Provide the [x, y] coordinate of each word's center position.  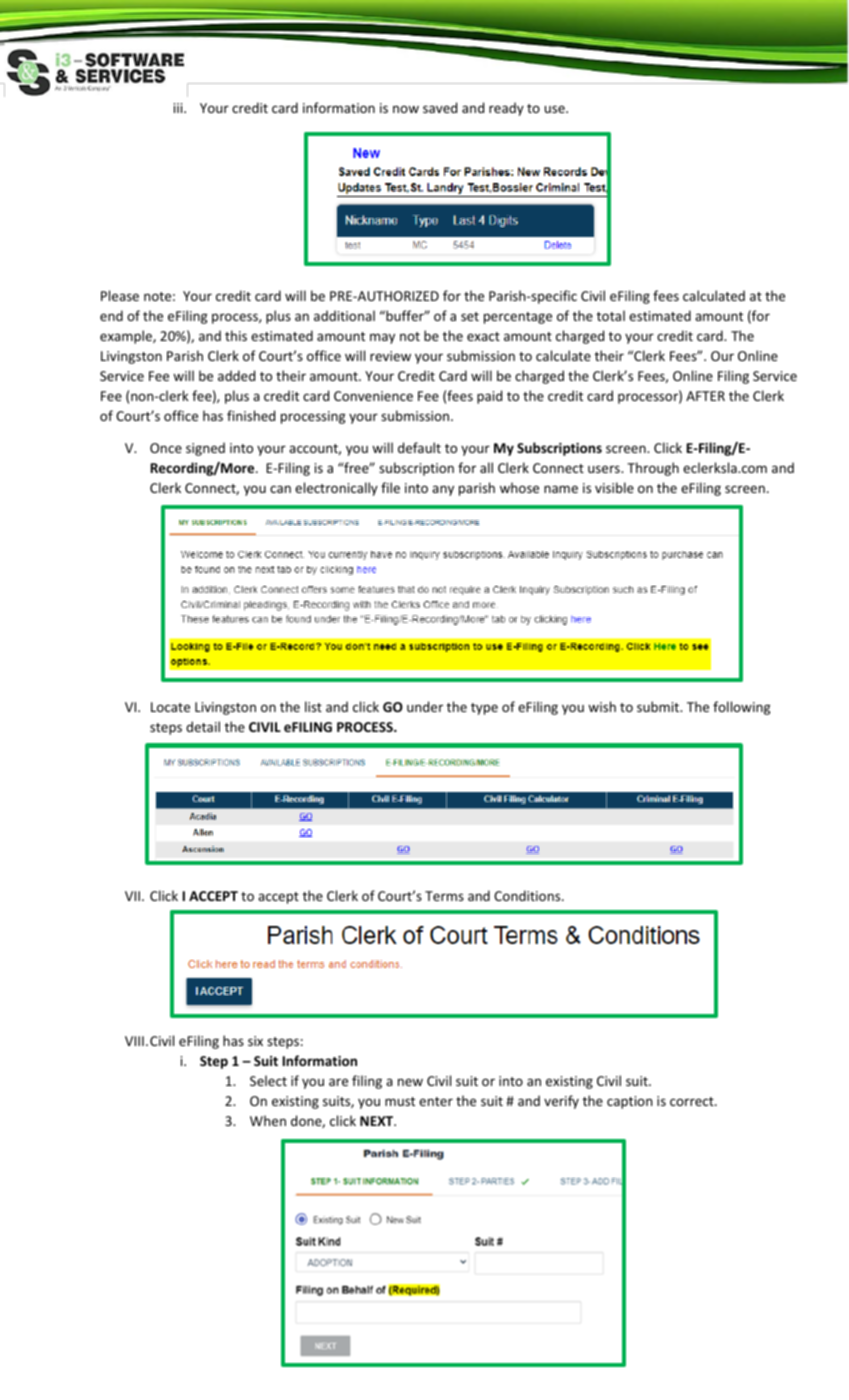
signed [205, 449]
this [236, 335]
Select [268, 1080]
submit [659, 706]
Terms [444, 896]
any [443, 490]
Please [120, 295]
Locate [170, 707]
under [425, 706]
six [255, 1041]
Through [653, 469]
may [382, 338]
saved [440, 107]
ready [506, 109]
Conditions [528, 895]
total [610, 315]
